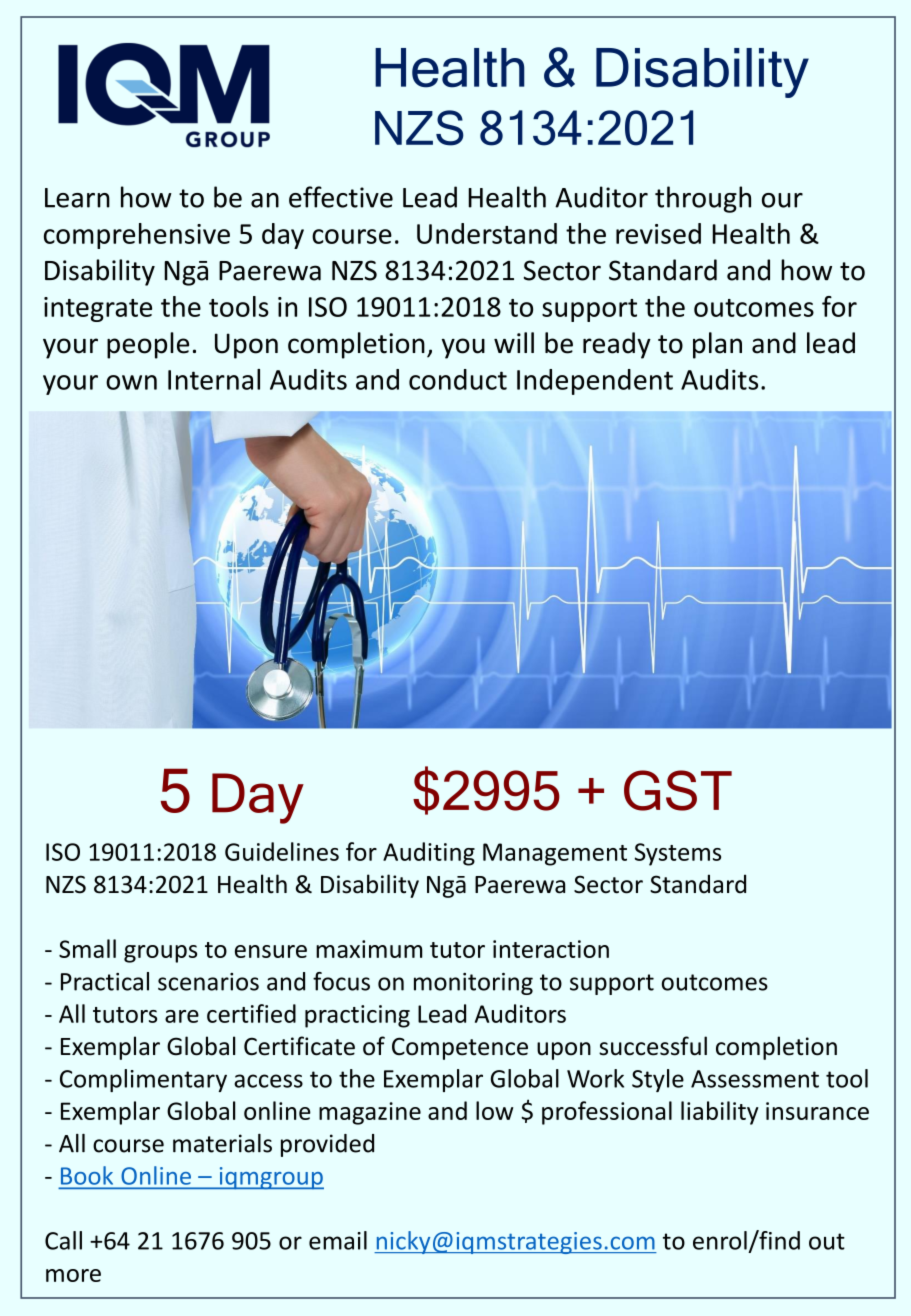 Image resolution: width=911 pixels, height=1316 pixels. What do you see at coordinates (429, 854) in the screenshot?
I see `Auditing` at bounding box center [429, 854].
